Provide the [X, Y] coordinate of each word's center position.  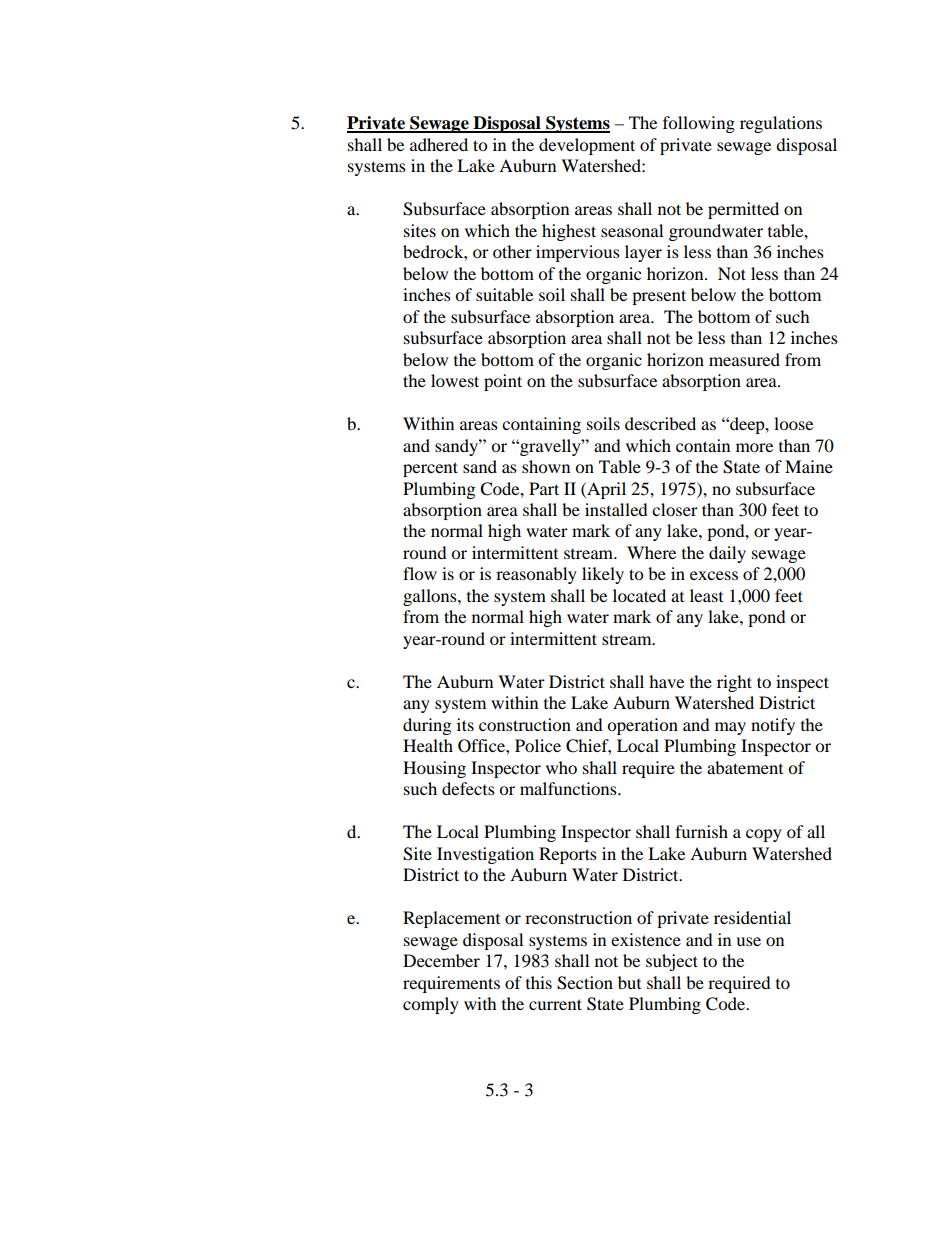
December [441, 960]
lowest [455, 380]
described [660, 423]
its [465, 724]
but [629, 982]
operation [642, 726]
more [754, 447]
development [587, 146]
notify [773, 726]
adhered [439, 144]
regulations [781, 124]
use [748, 941]
